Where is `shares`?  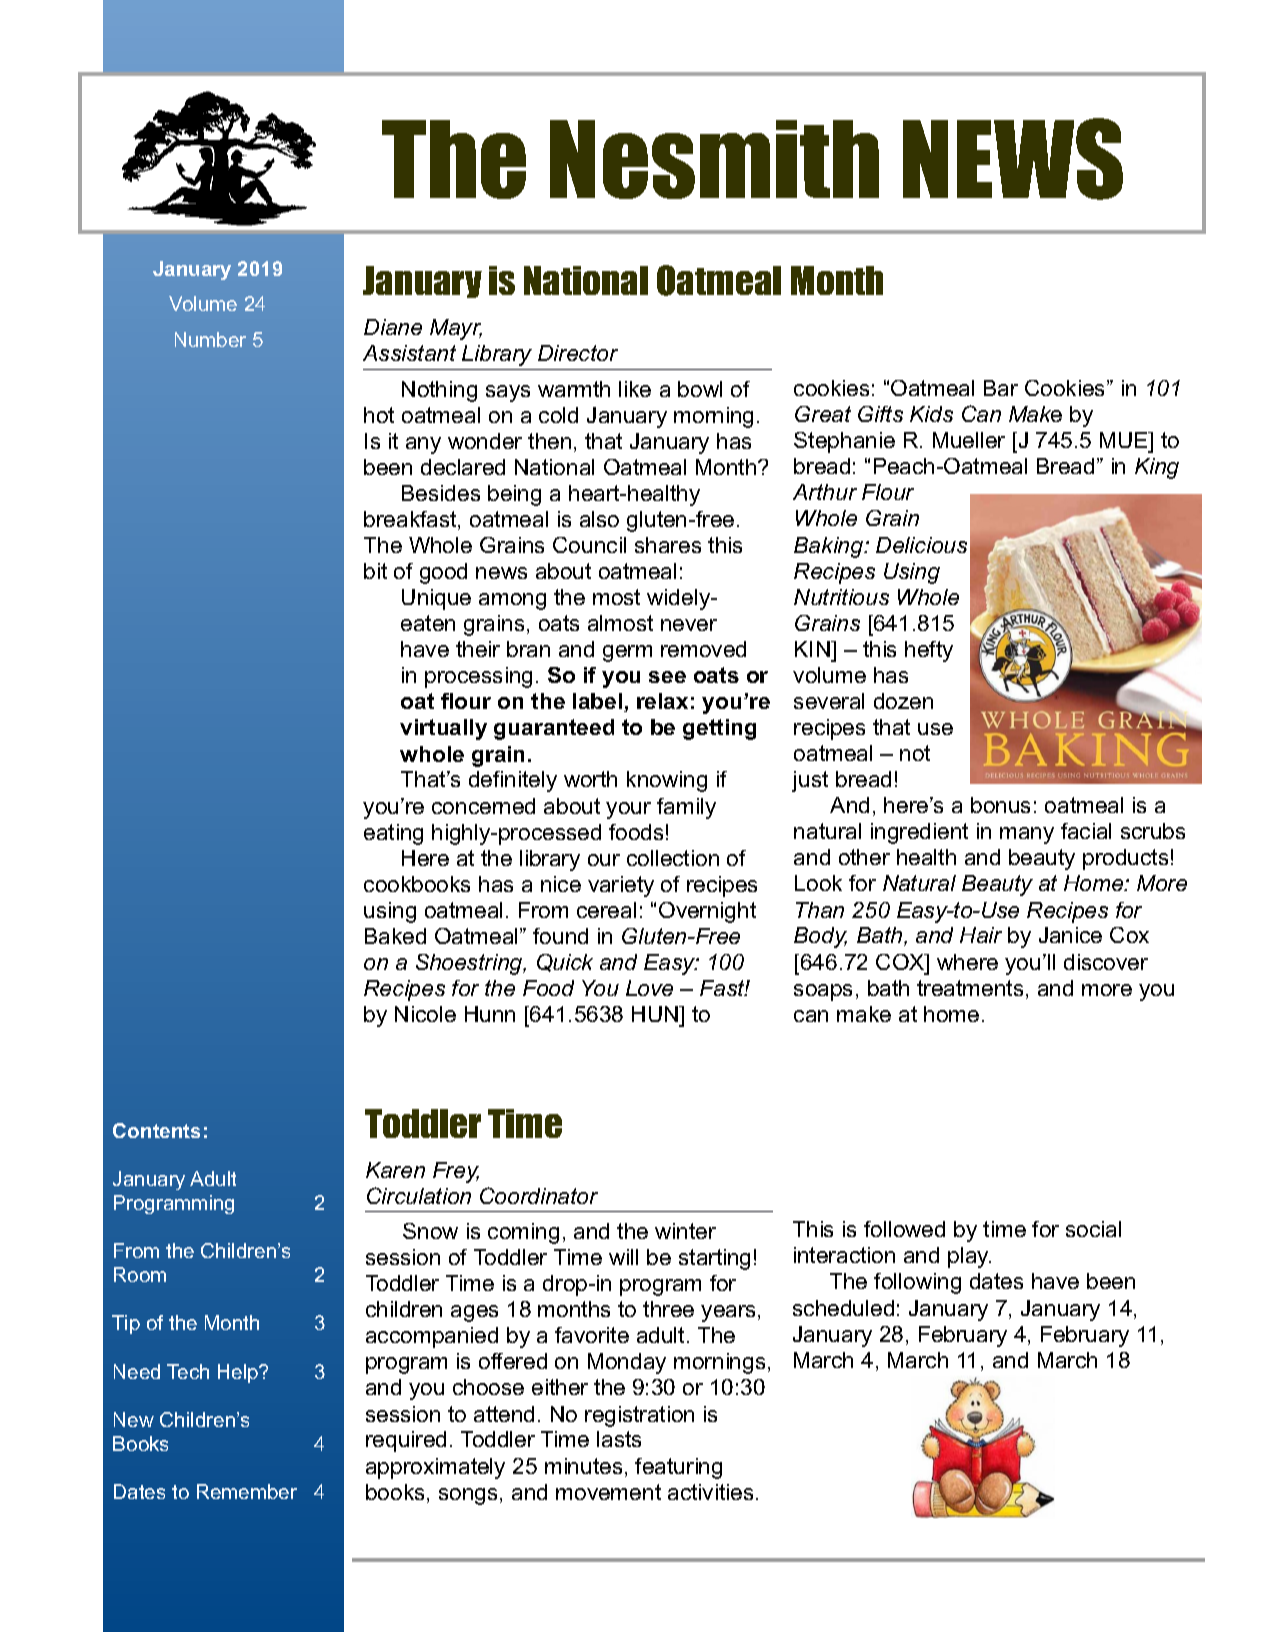 shares is located at coordinates (668, 545).
